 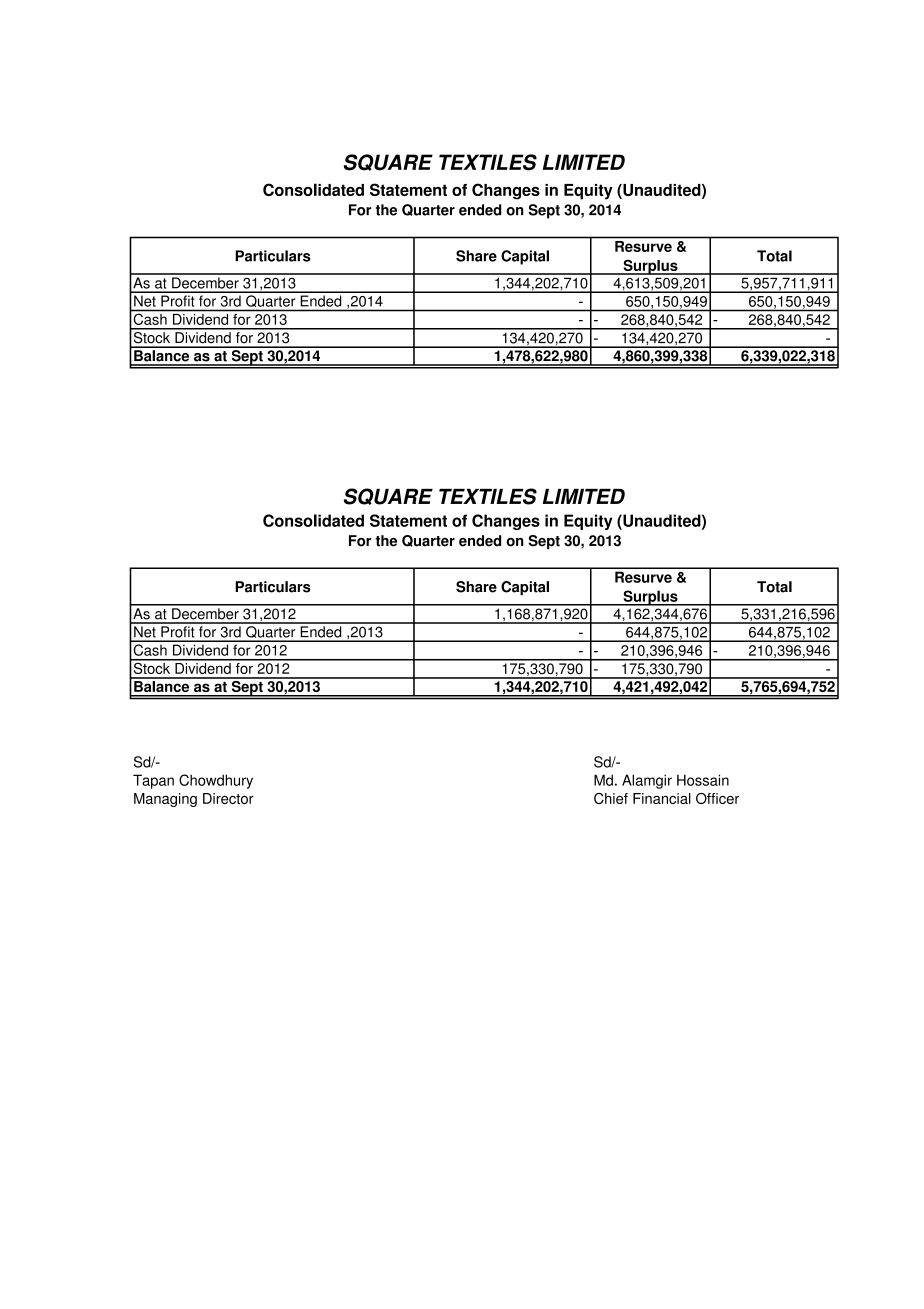 What do you see at coordinates (216, 781) in the image?
I see `Chowdhury` at bounding box center [216, 781].
